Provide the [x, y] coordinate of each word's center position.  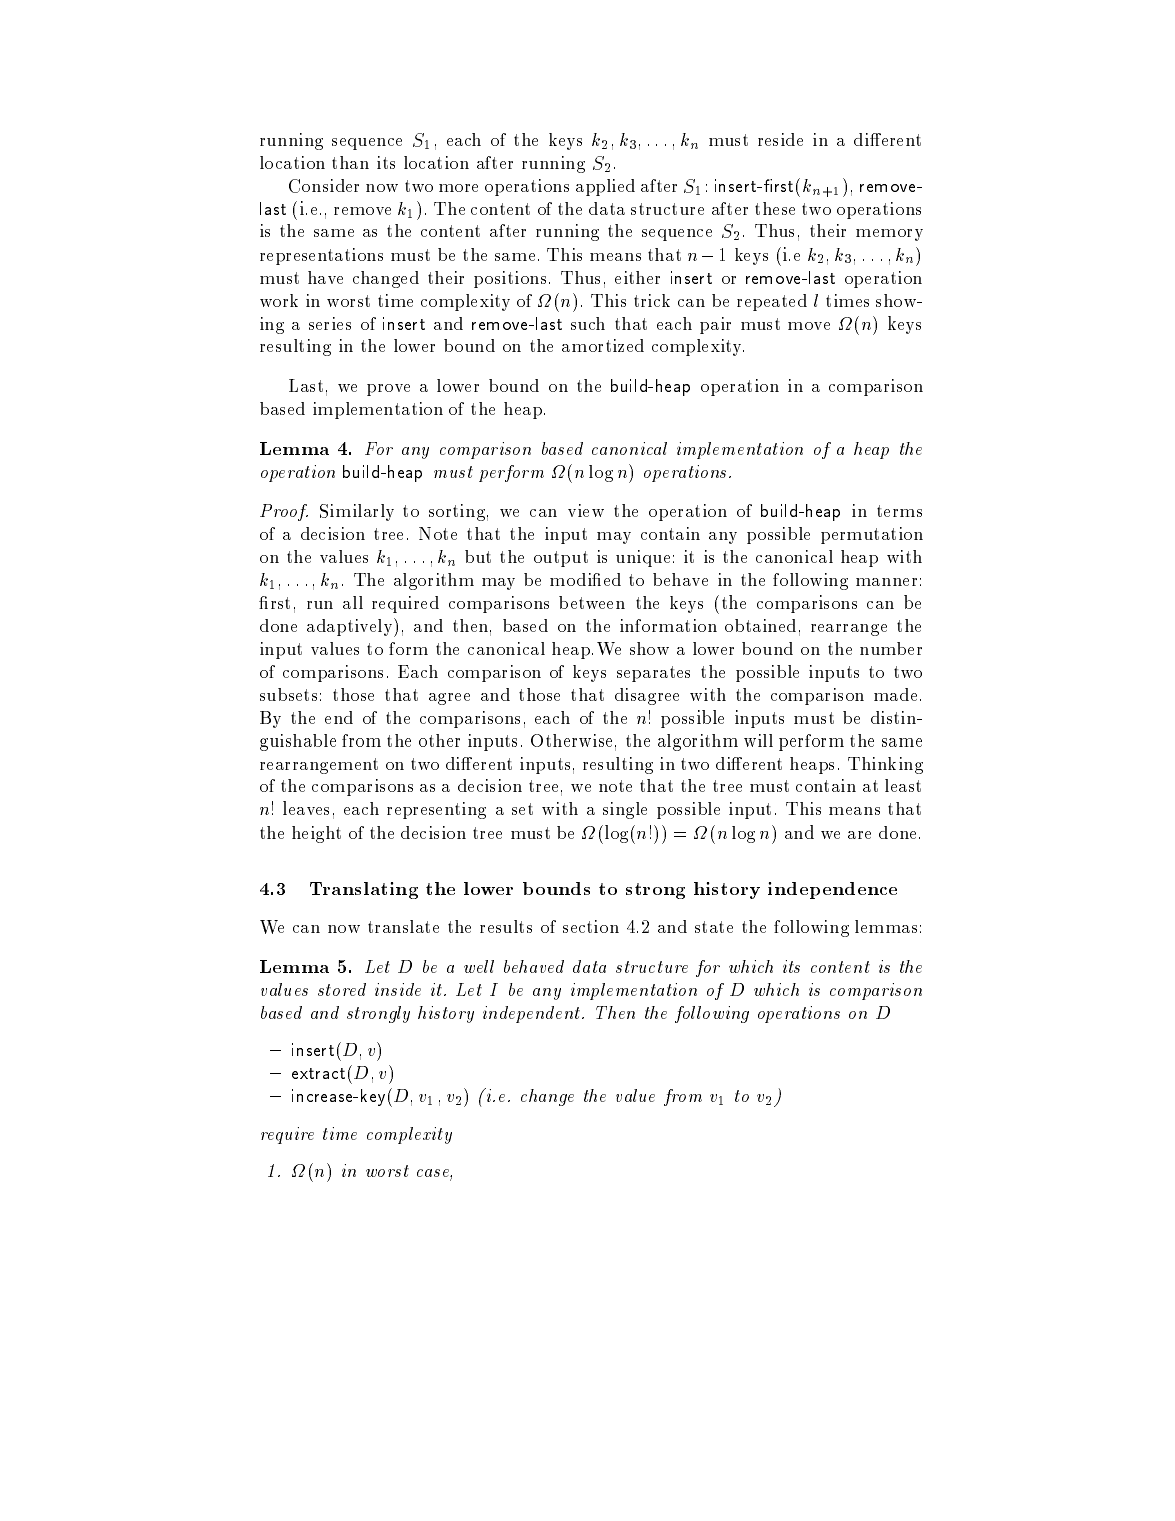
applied [605, 187]
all [353, 602]
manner [886, 582]
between [592, 602]
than [350, 162]
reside [780, 139]
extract [318, 1073]
